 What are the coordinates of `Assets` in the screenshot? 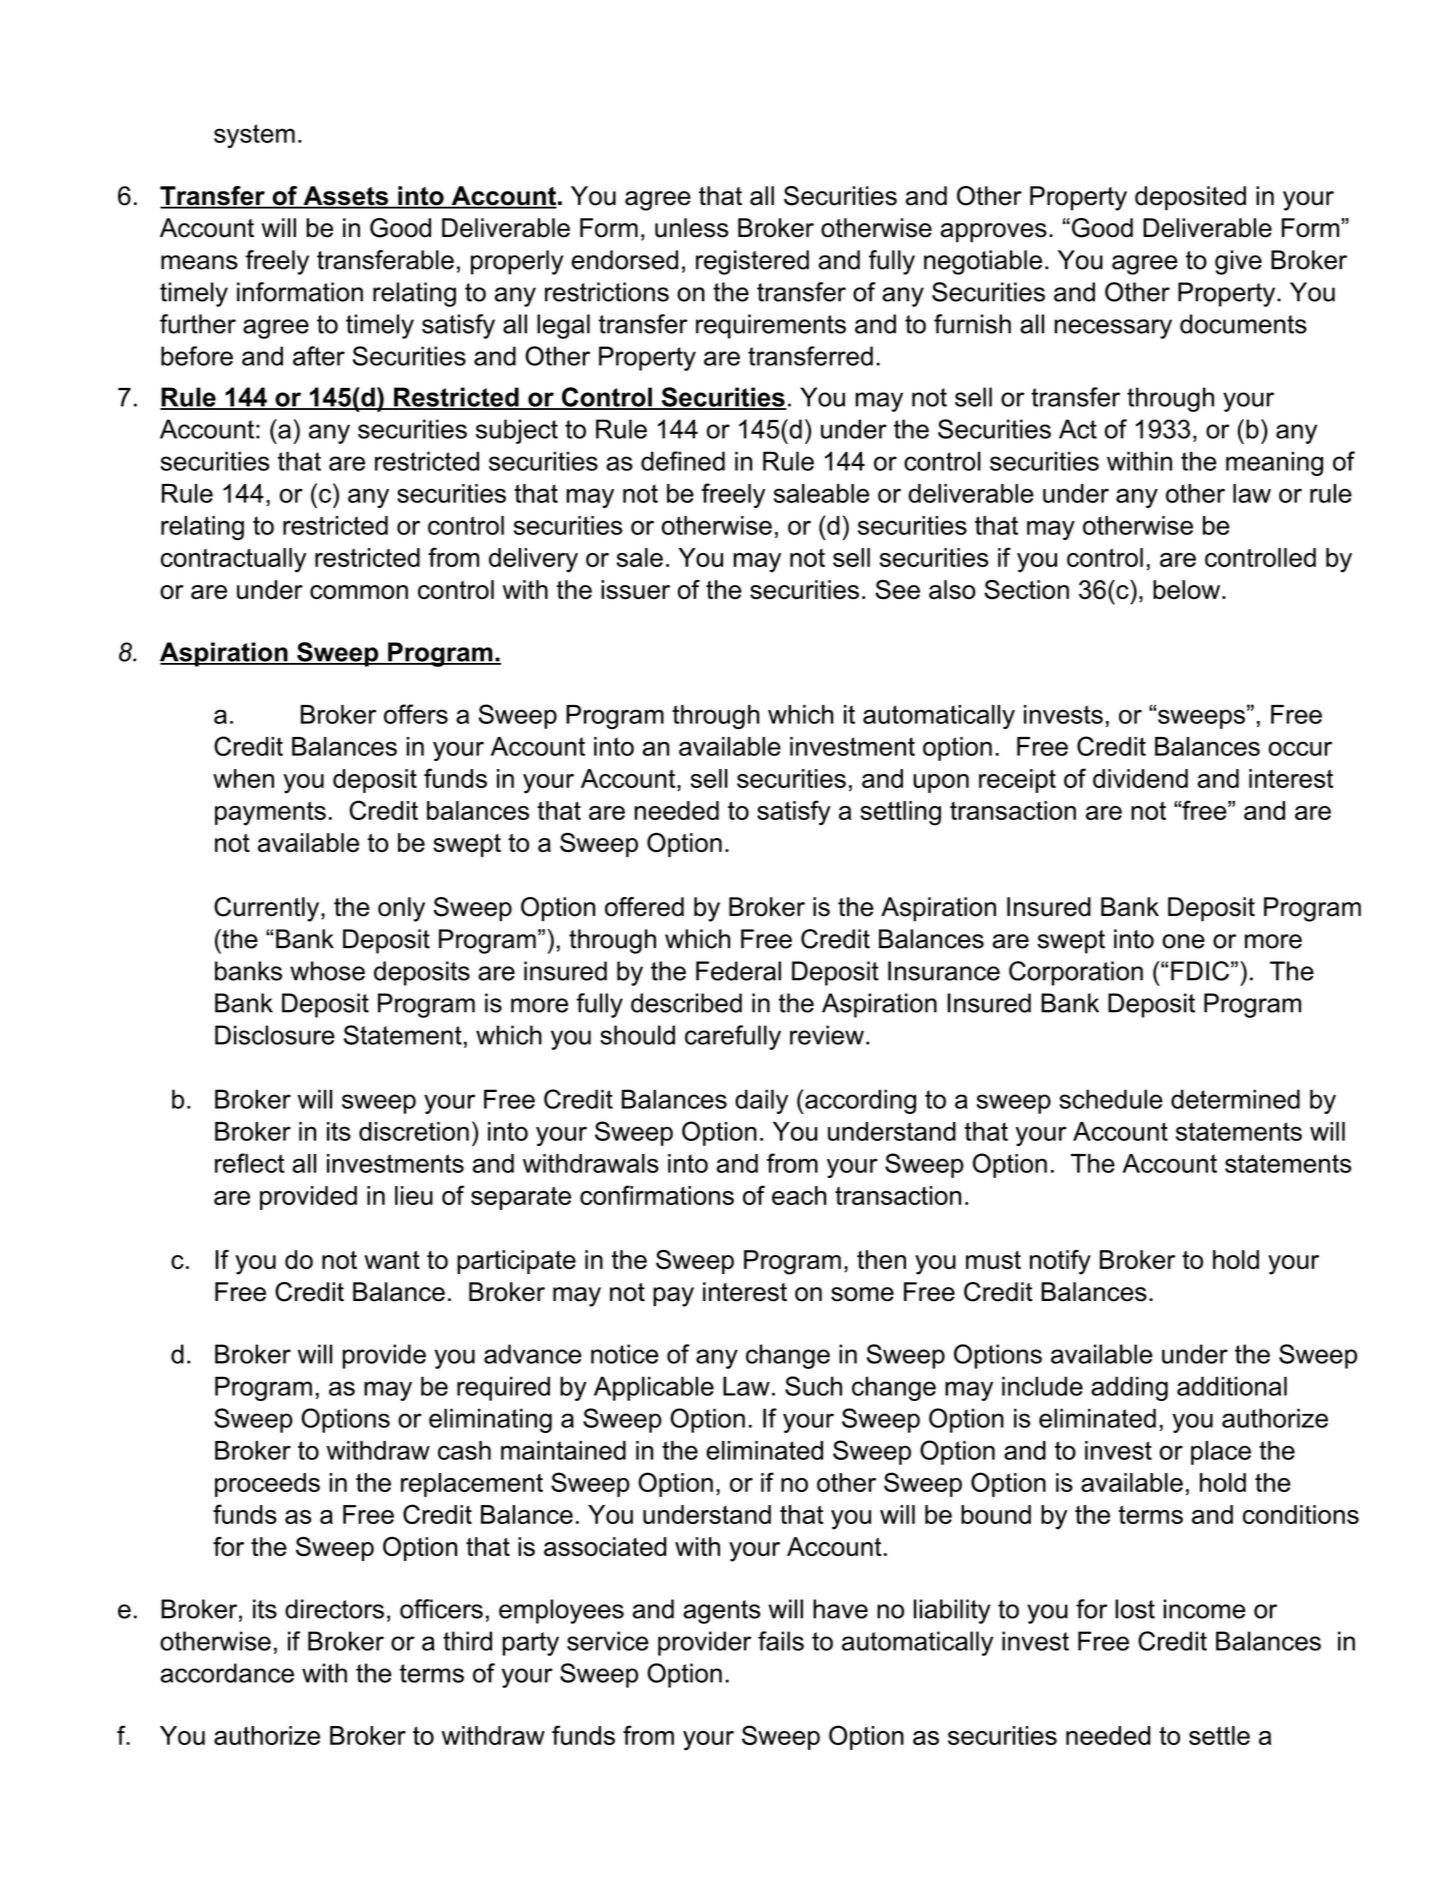 It's located at (346, 197).
